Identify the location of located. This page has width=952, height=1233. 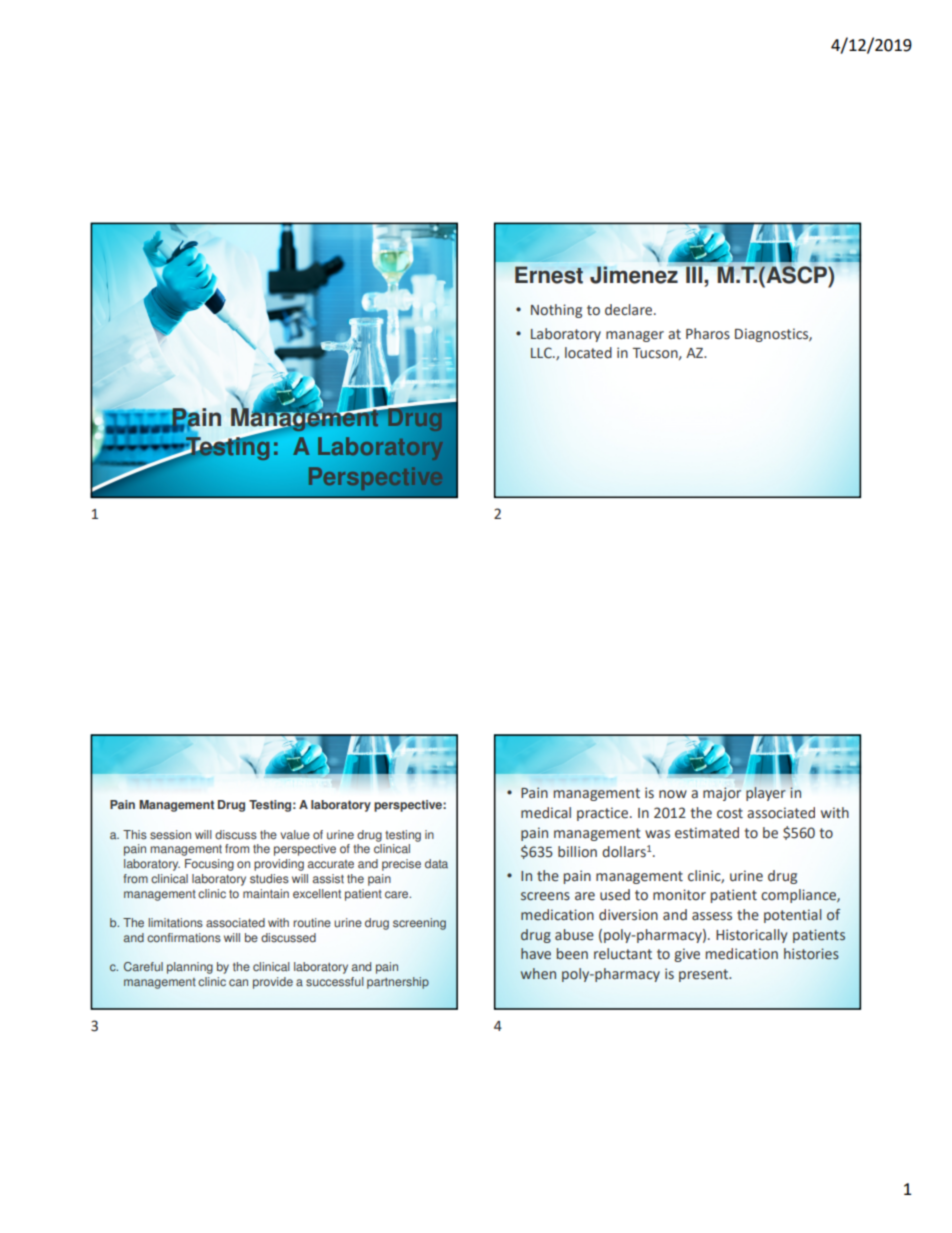
(588, 353).
